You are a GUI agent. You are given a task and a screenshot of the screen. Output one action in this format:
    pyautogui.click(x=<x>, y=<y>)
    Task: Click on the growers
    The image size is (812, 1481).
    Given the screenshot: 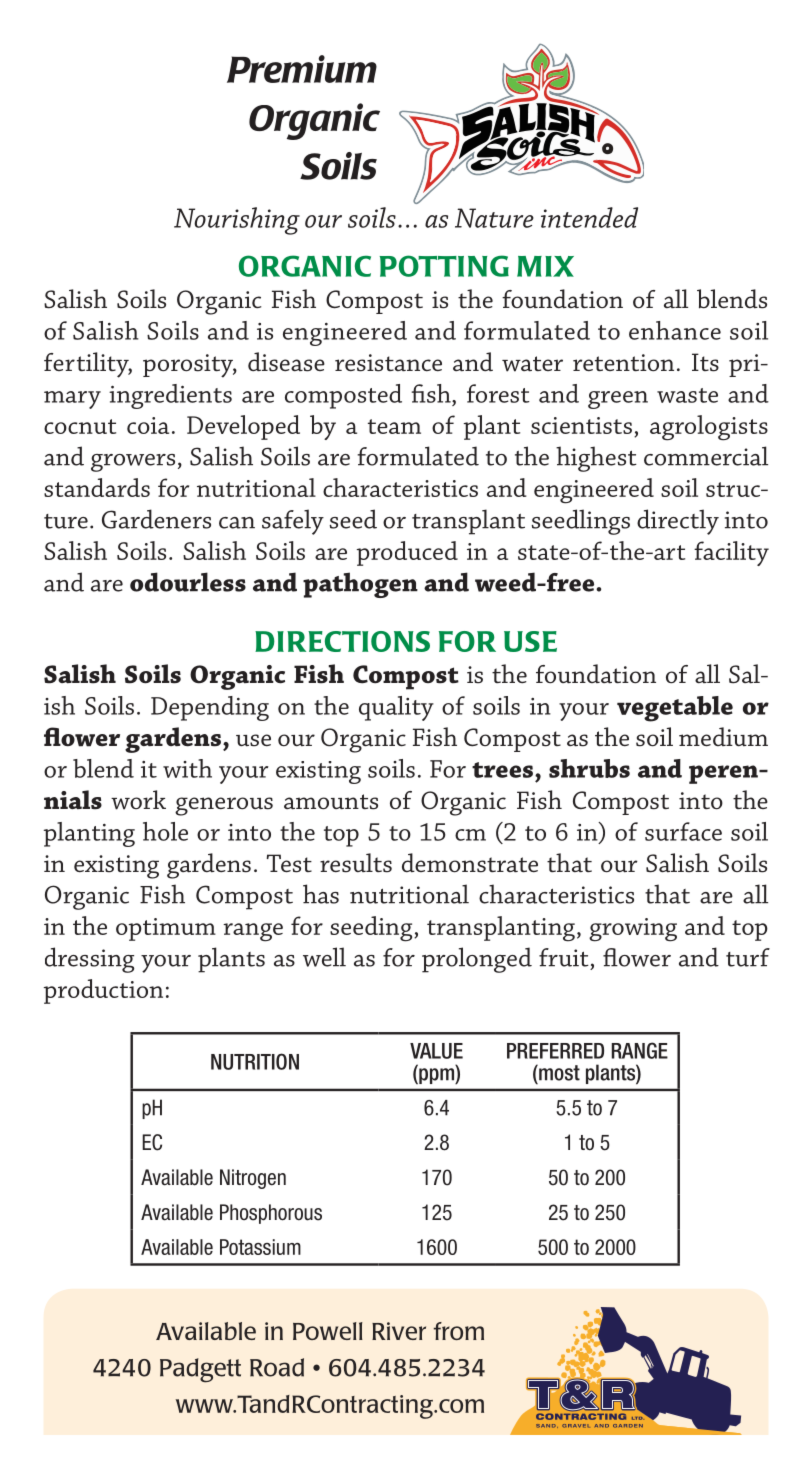 What is the action you would take?
    pyautogui.click(x=133, y=463)
